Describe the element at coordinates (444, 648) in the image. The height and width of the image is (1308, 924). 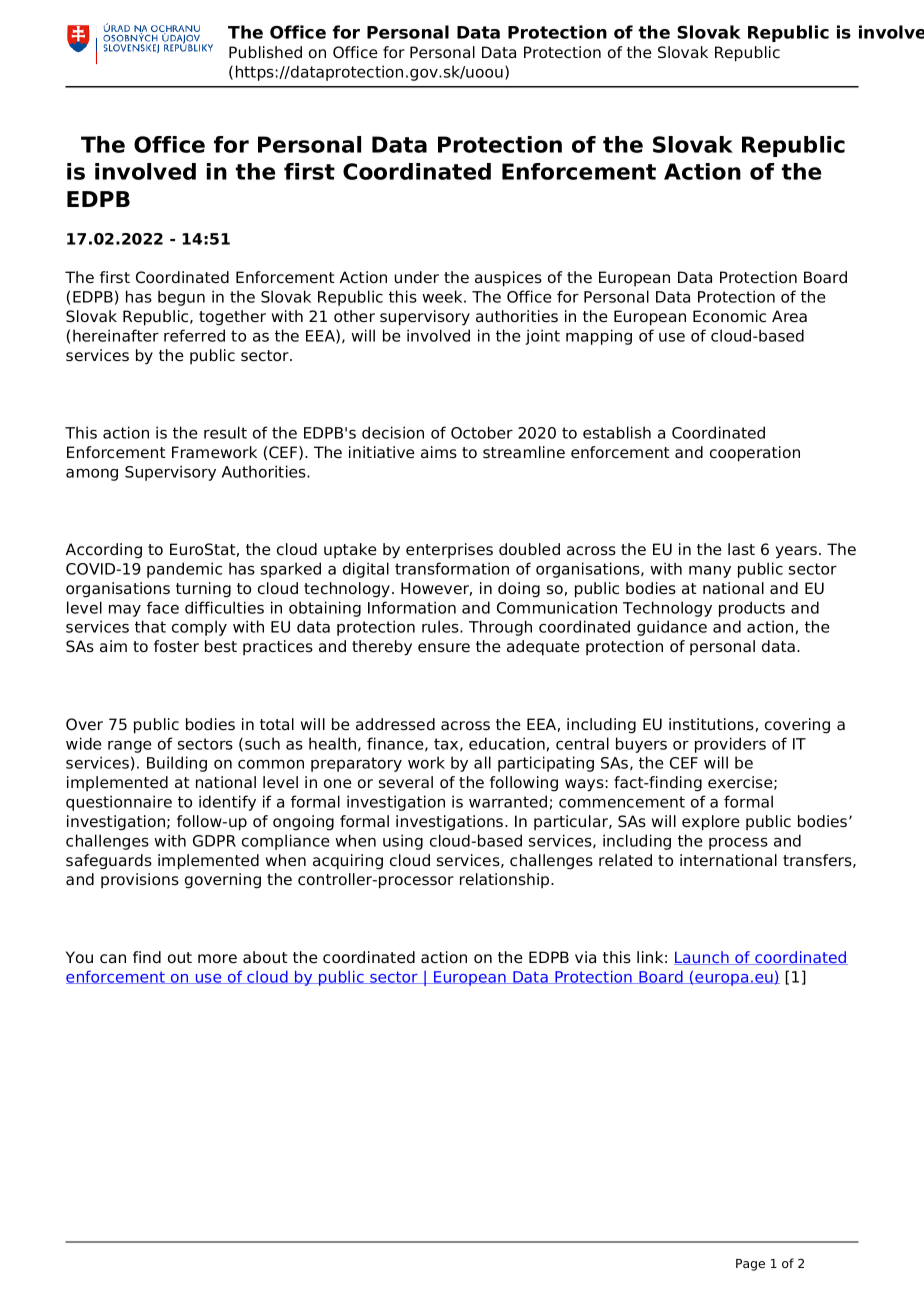
I see `ensure` at that location.
